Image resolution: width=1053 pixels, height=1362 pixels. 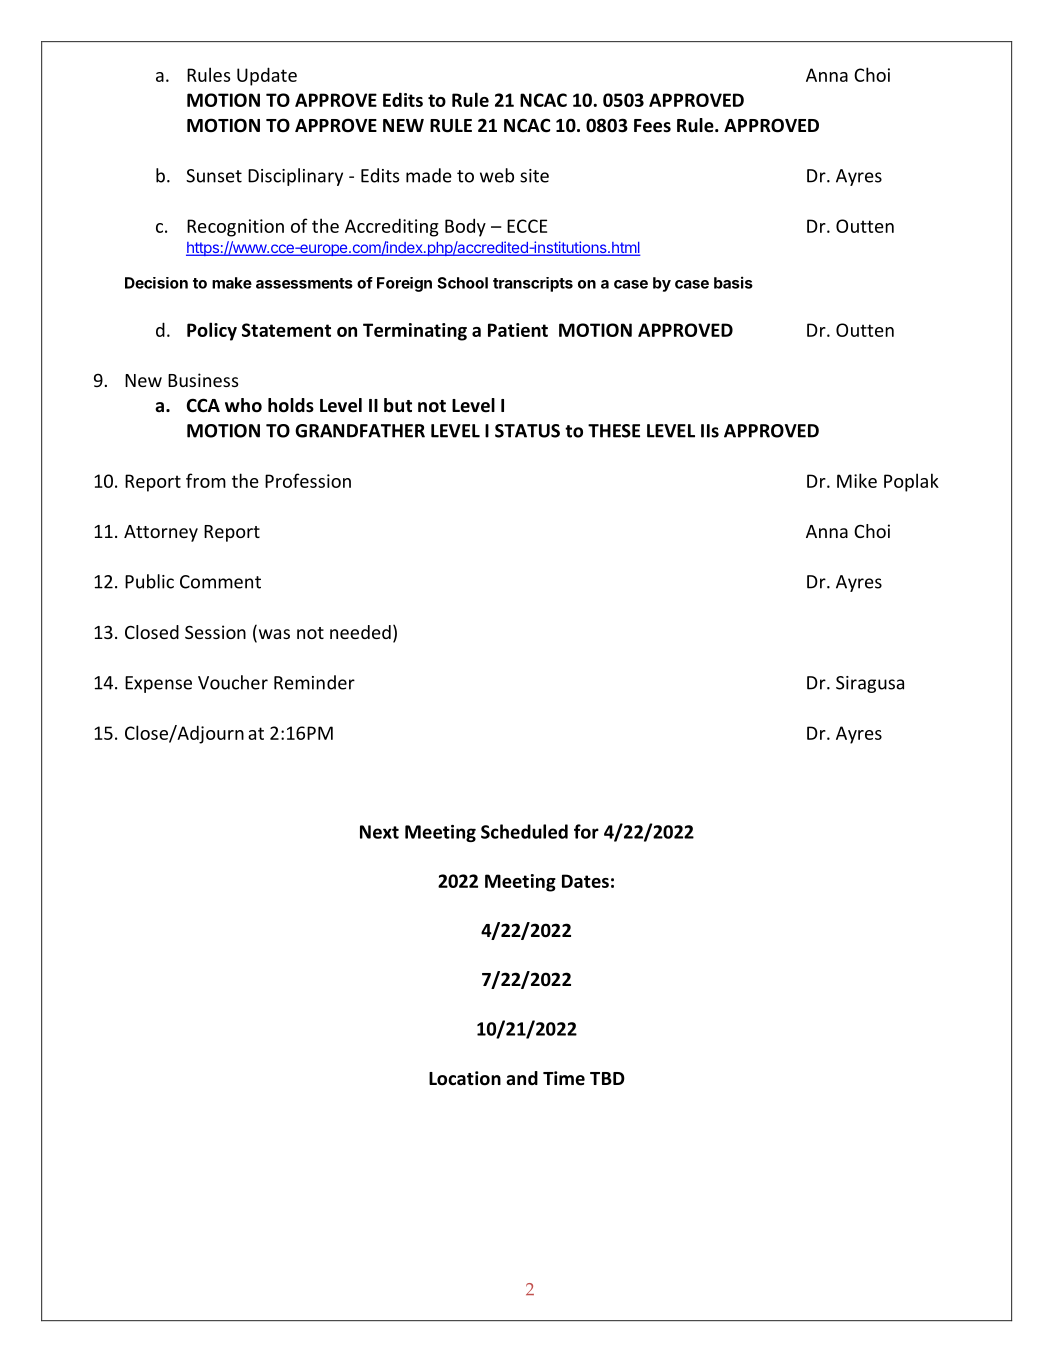 What do you see at coordinates (267, 76) in the document?
I see `Update` at bounding box center [267, 76].
